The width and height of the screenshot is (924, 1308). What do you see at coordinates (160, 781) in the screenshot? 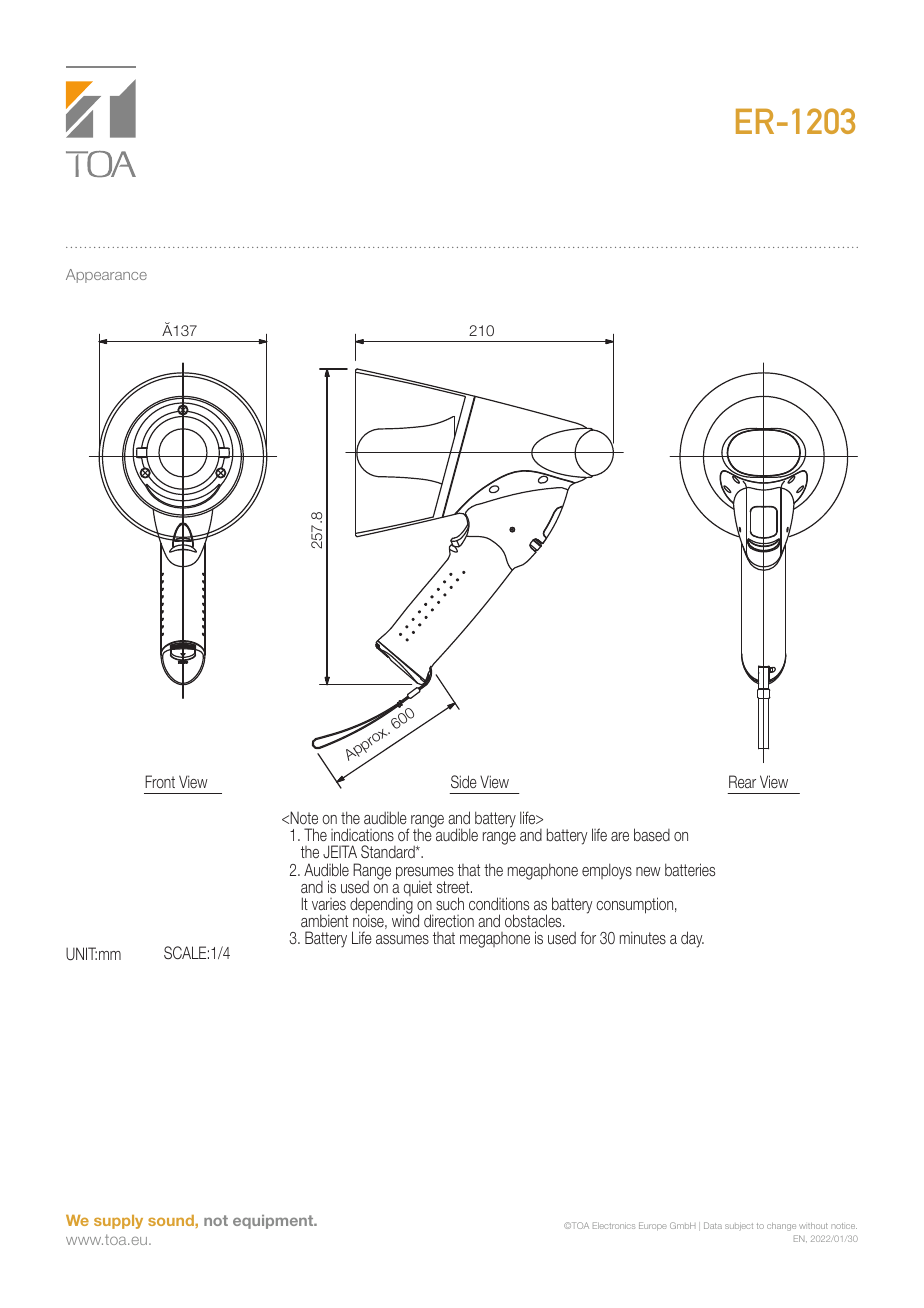
I see `Front` at bounding box center [160, 781].
